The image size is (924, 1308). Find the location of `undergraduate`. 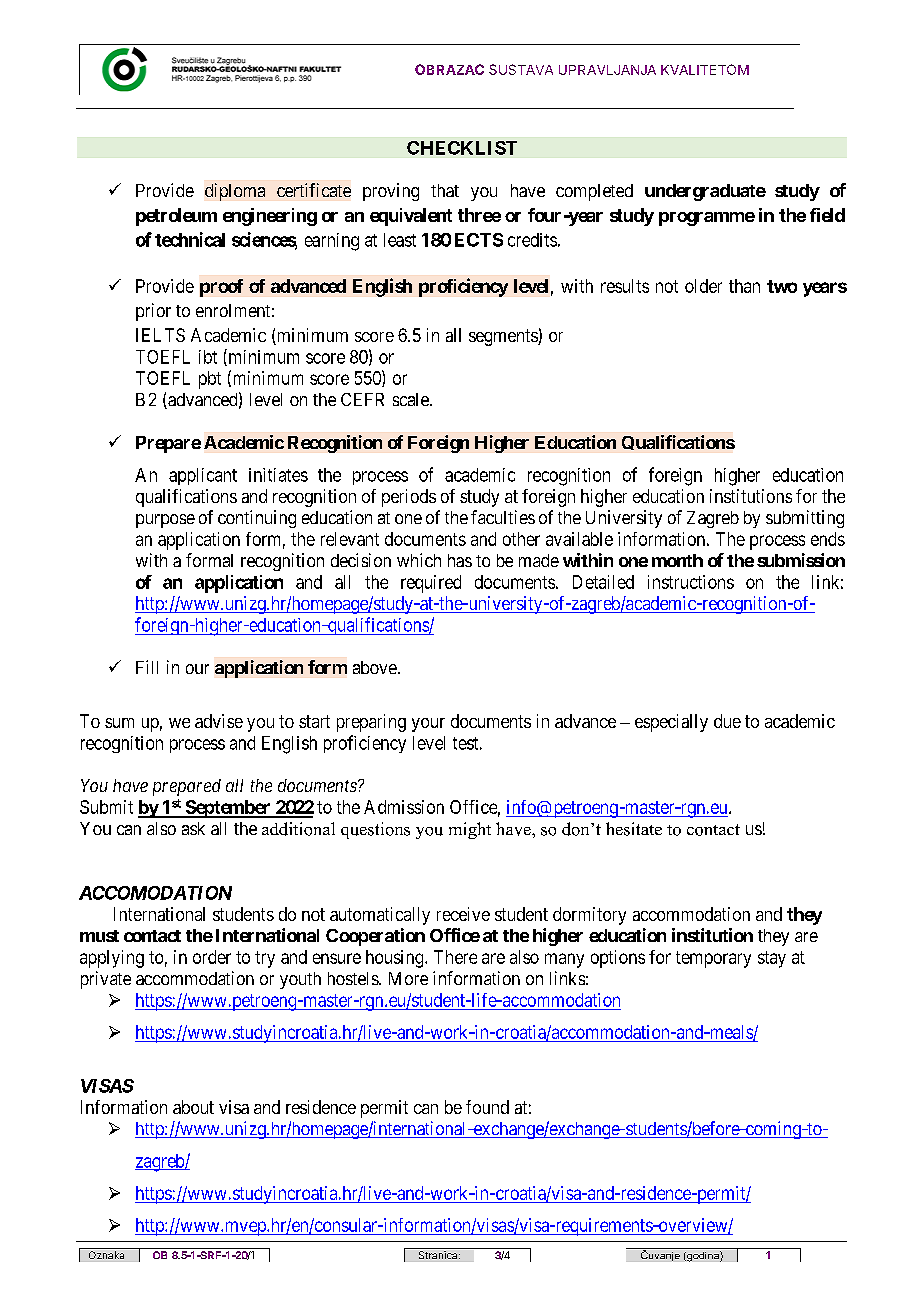

undergraduate is located at coordinates (705, 192).
